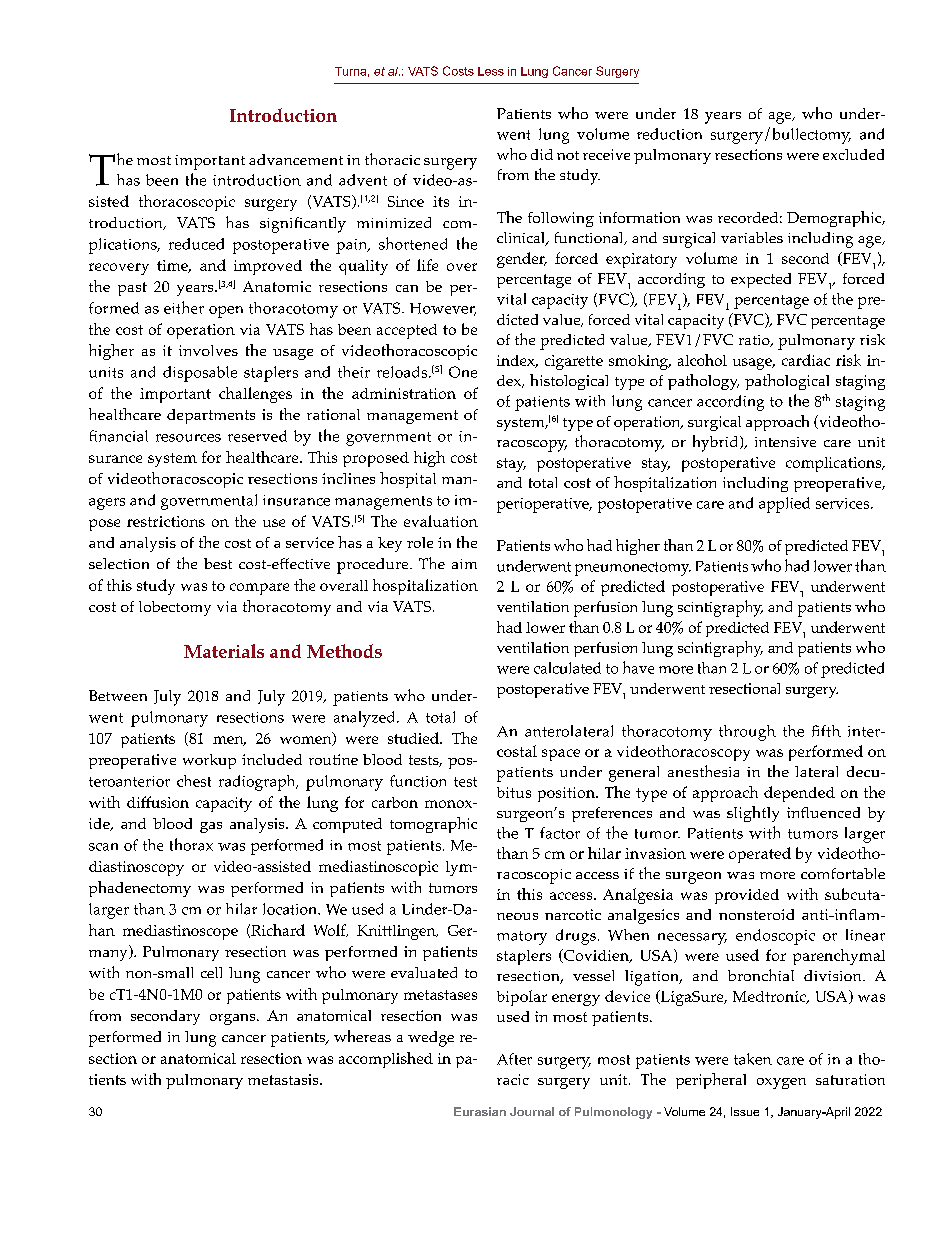 The image size is (952, 1240). What do you see at coordinates (853, 154) in the screenshot?
I see `excluded` at bounding box center [853, 154].
